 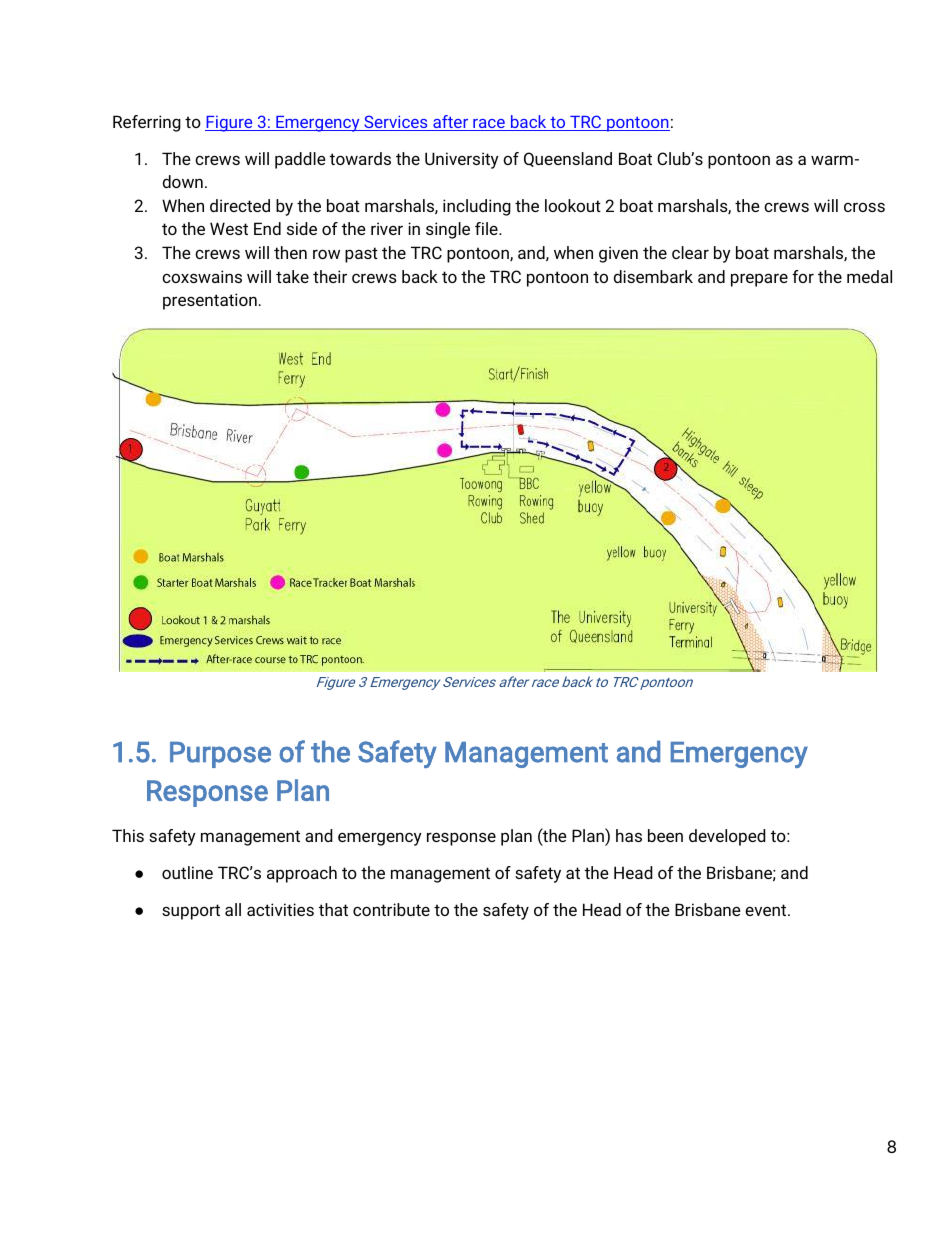 I want to click on Purpose, so click(x=220, y=755).
